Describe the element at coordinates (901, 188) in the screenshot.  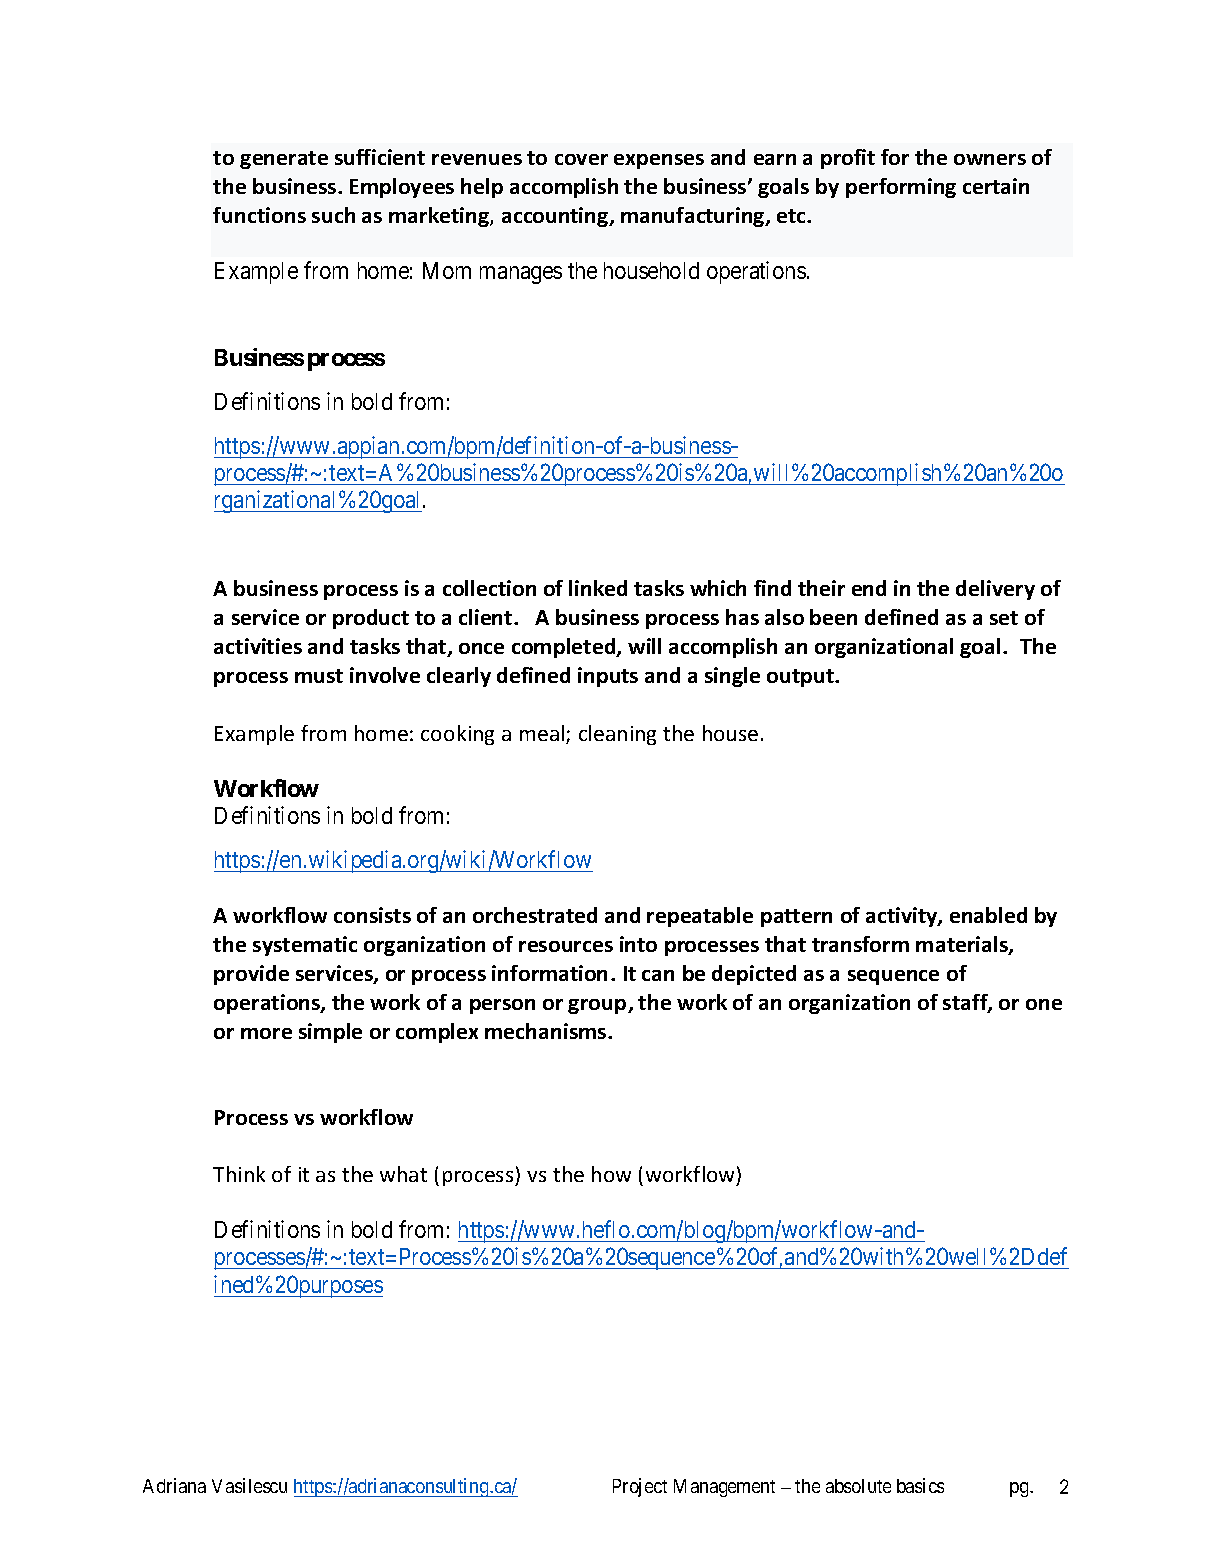
I see `performing` at that location.
